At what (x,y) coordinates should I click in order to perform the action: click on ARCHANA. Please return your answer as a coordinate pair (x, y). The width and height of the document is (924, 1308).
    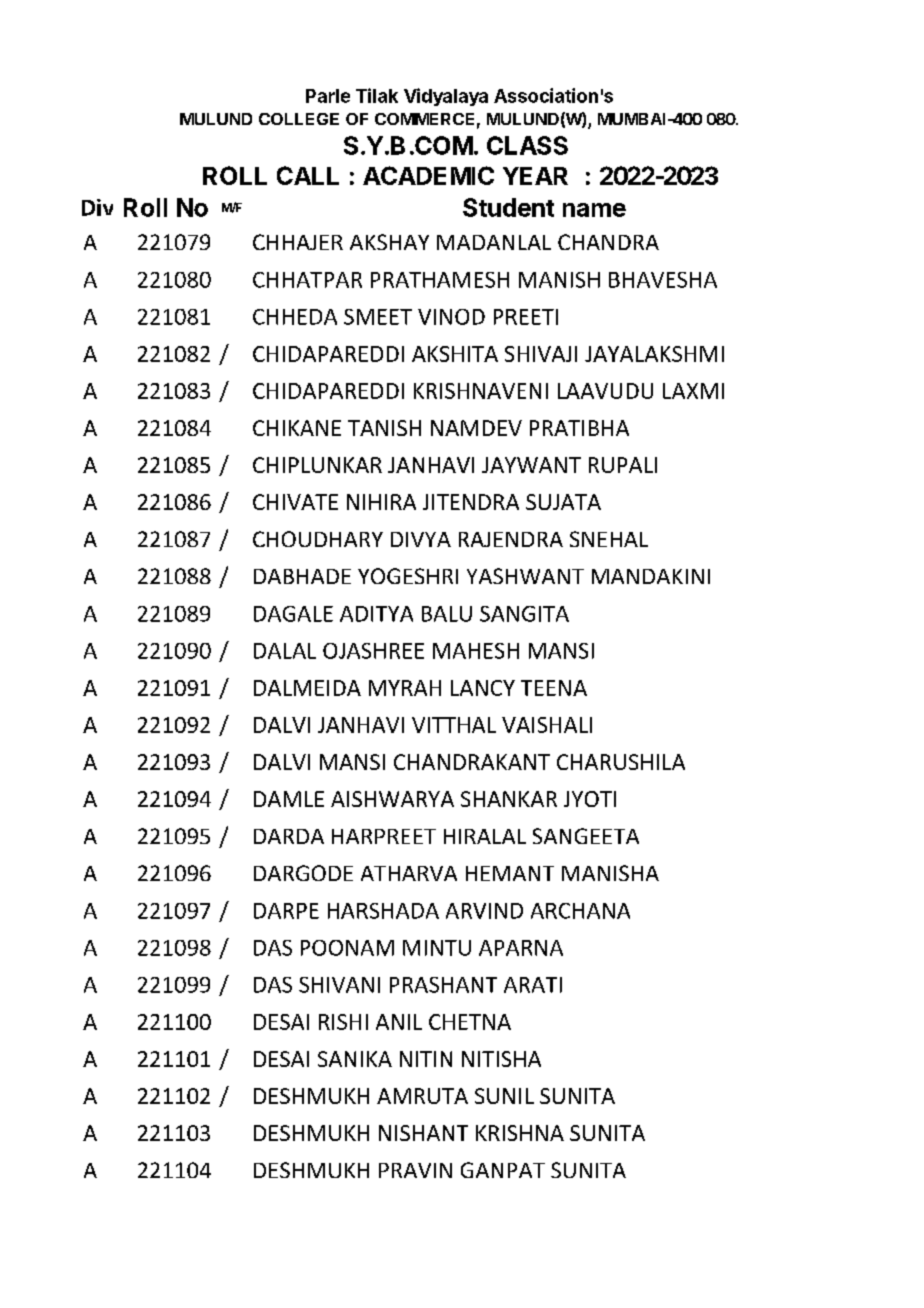
    Looking at the image, I should click on (580, 911).
